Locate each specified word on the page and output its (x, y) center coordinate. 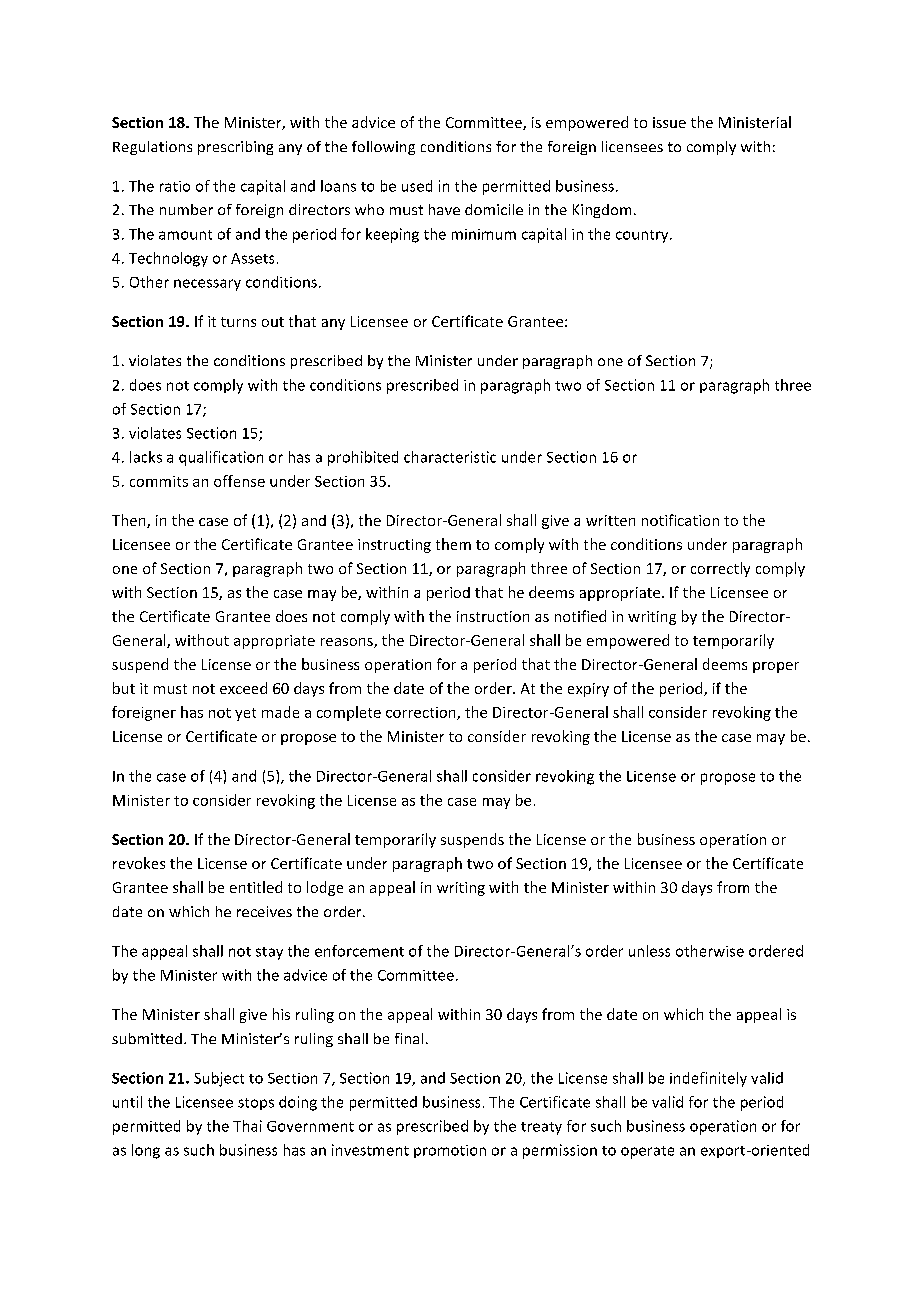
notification (680, 520)
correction (422, 713)
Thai (247, 1126)
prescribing (235, 148)
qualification (221, 458)
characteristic (450, 457)
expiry (588, 690)
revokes (139, 863)
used (417, 186)
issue (669, 122)
